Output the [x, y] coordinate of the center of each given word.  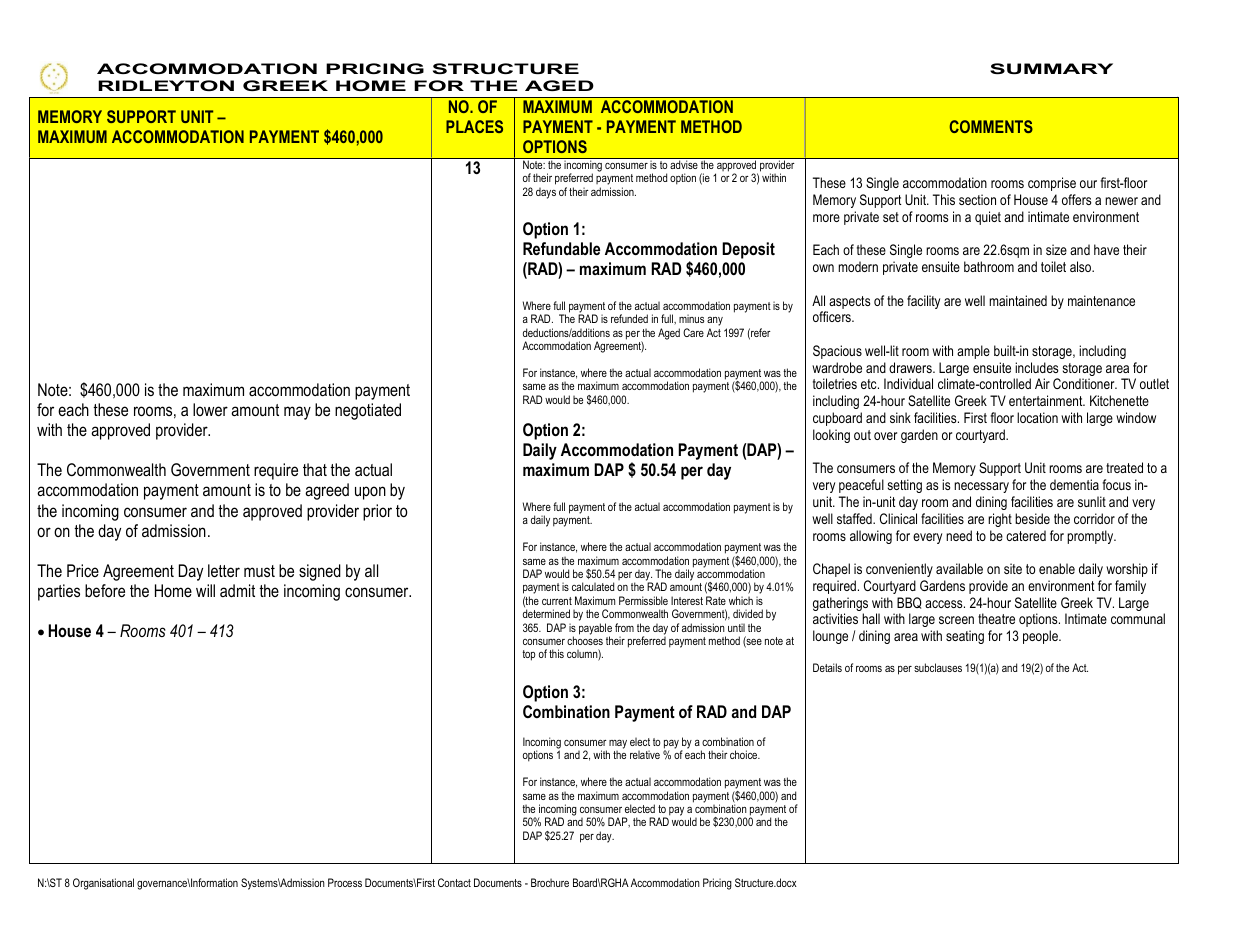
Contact [454, 882]
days [546, 193]
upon [370, 493]
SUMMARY [1051, 68]
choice [745, 754]
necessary [981, 487]
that [315, 469]
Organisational [103, 884]
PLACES [474, 126]
